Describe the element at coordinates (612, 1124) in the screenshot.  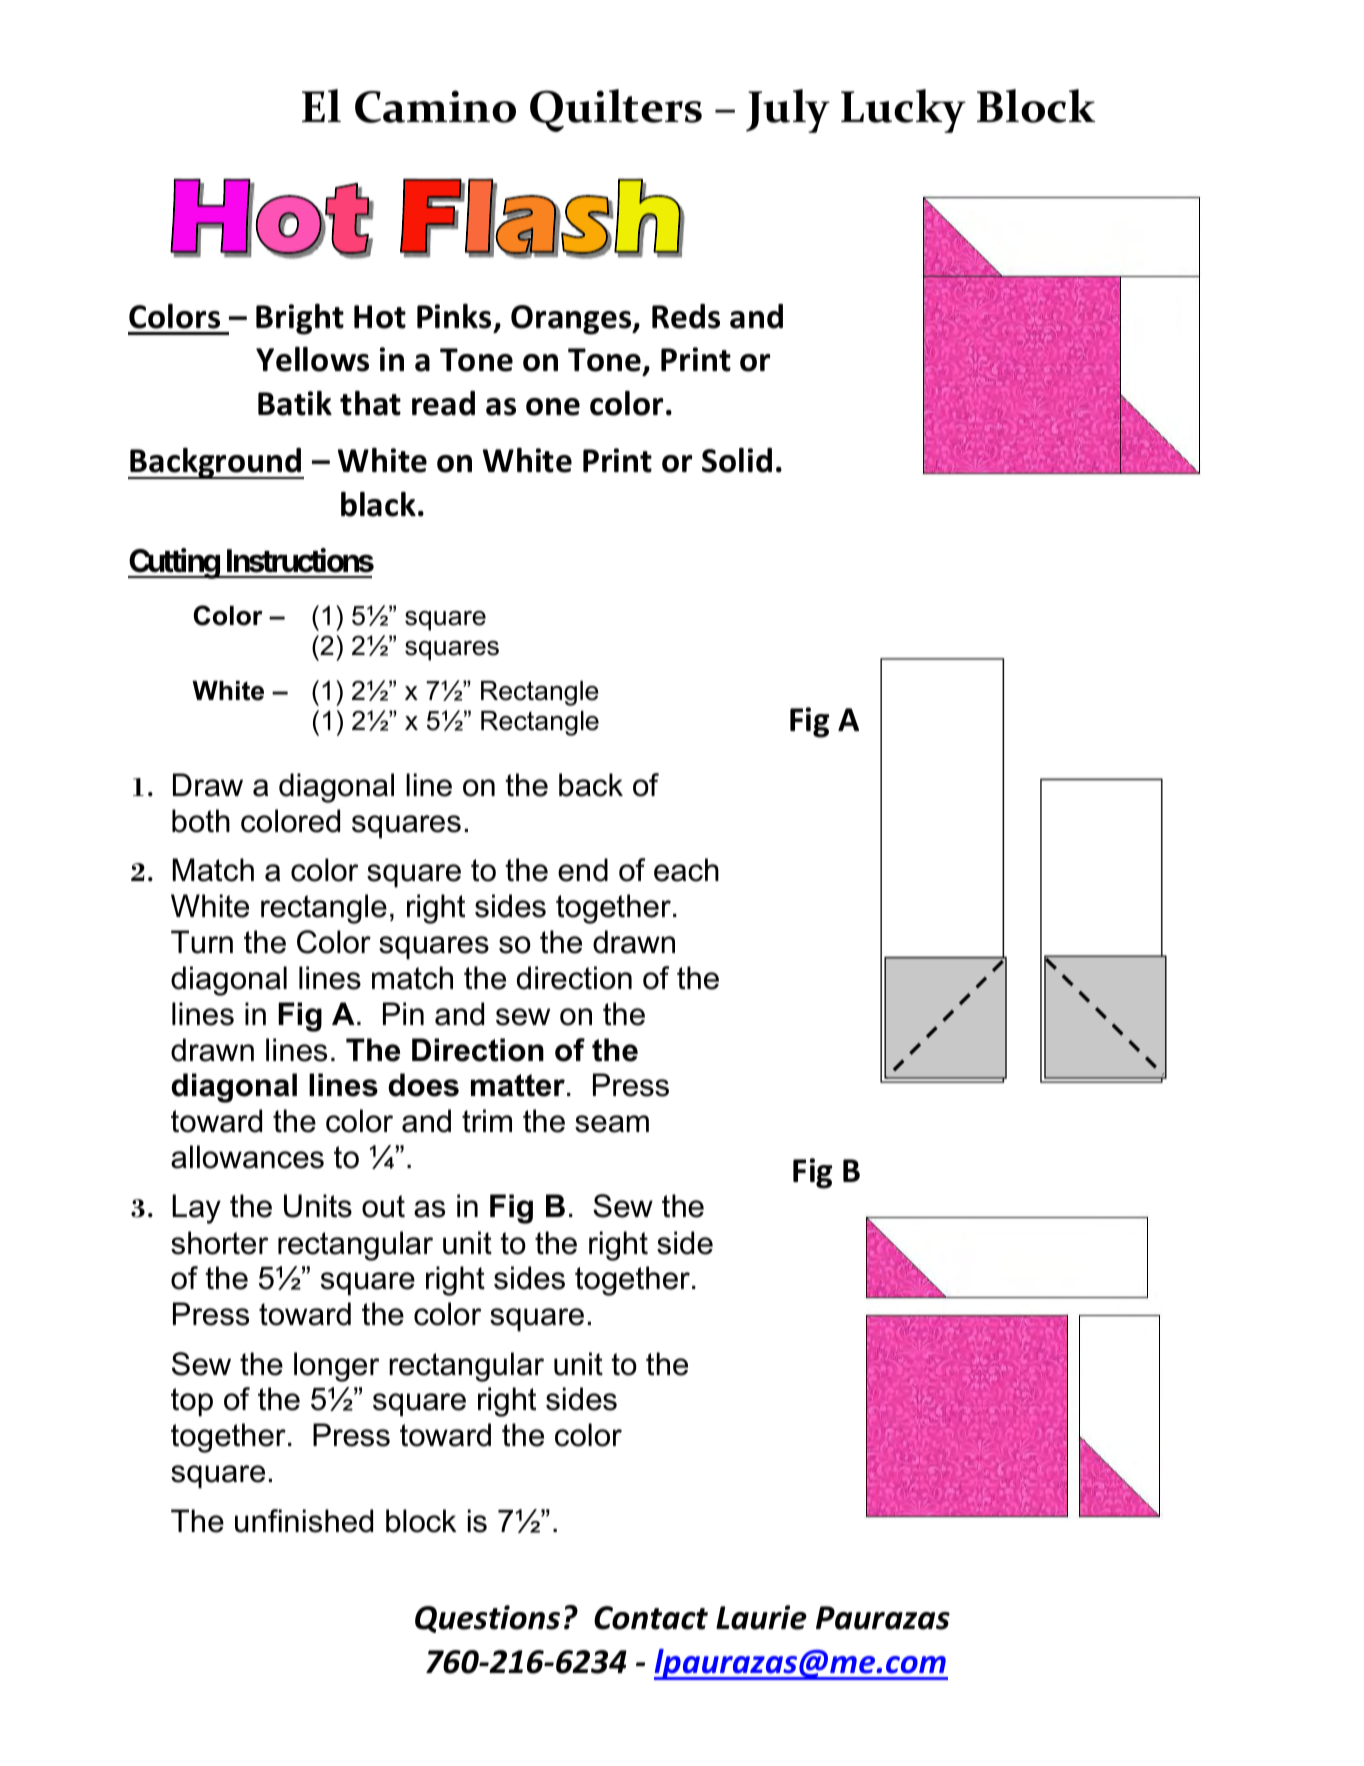
I see `seam` at that location.
